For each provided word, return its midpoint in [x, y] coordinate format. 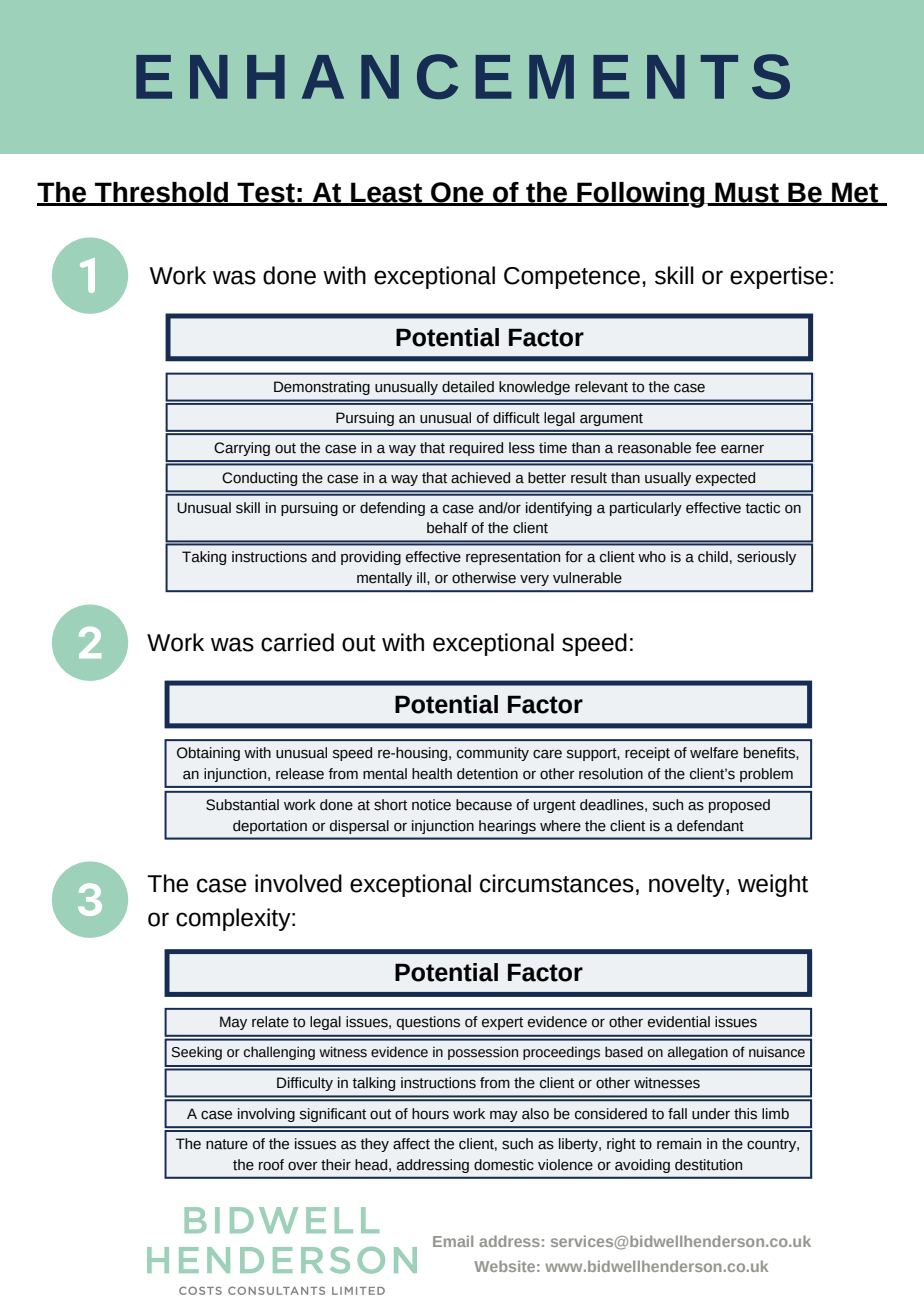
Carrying [242, 449]
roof [271, 1165]
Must [747, 193]
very [534, 580]
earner [742, 449]
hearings [507, 827]
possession [483, 1053]
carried [297, 642]
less [522, 448]
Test [266, 193]
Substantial [242, 805]
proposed [739, 806]
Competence [572, 278]
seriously [766, 558]
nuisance [777, 1052]
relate [270, 1022]
